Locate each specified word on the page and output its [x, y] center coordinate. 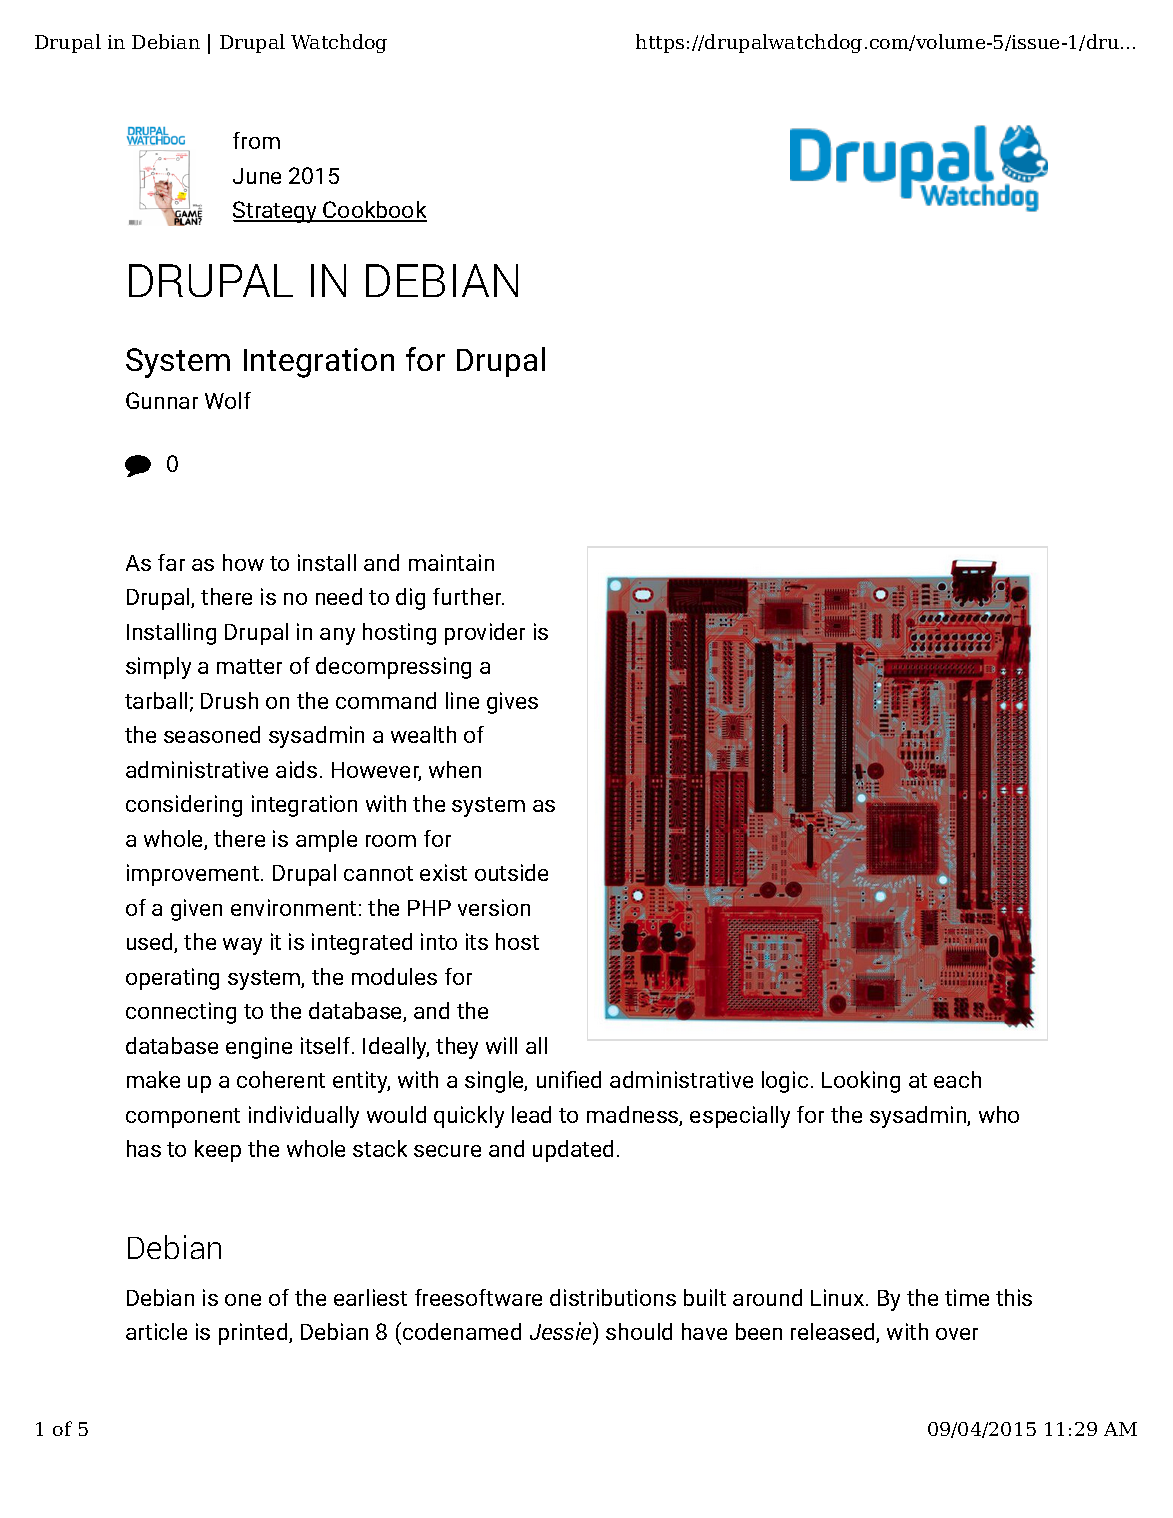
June [257, 176]
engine [259, 1048]
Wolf [228, 400]
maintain [451, 562]
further [468, 596]
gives [512, 703]
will [501, 1045]
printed [254, 1334]
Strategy [276, 212]
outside [511, 872]
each [957, 1079]
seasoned [212, 734]
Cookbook [374, 211]
